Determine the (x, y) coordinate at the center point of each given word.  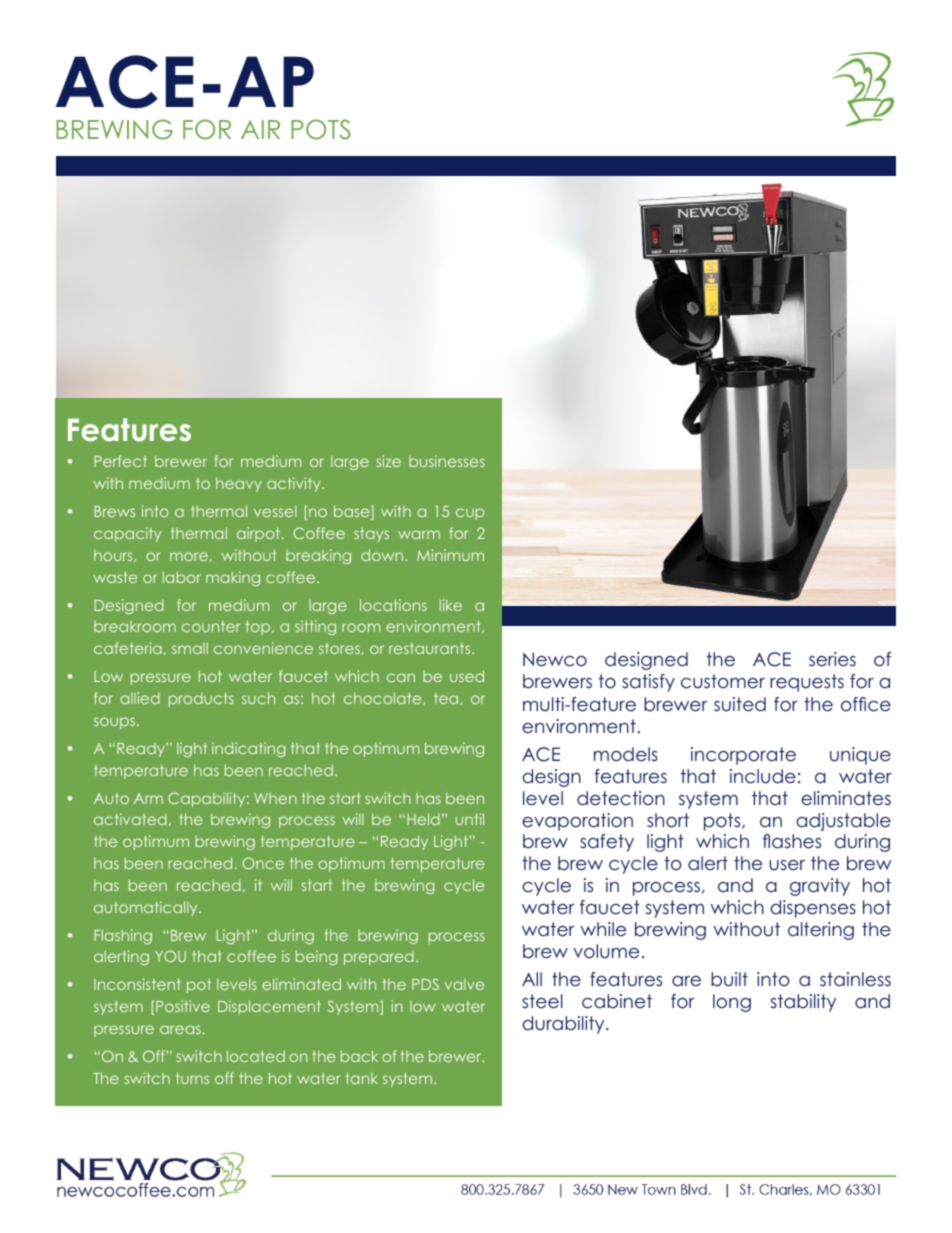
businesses (447, 461)
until (470, 819)
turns (192, 1078)
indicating (249, 749)
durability (565, 1025)
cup (470, 514)
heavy (239, 484)
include (763, 776)
